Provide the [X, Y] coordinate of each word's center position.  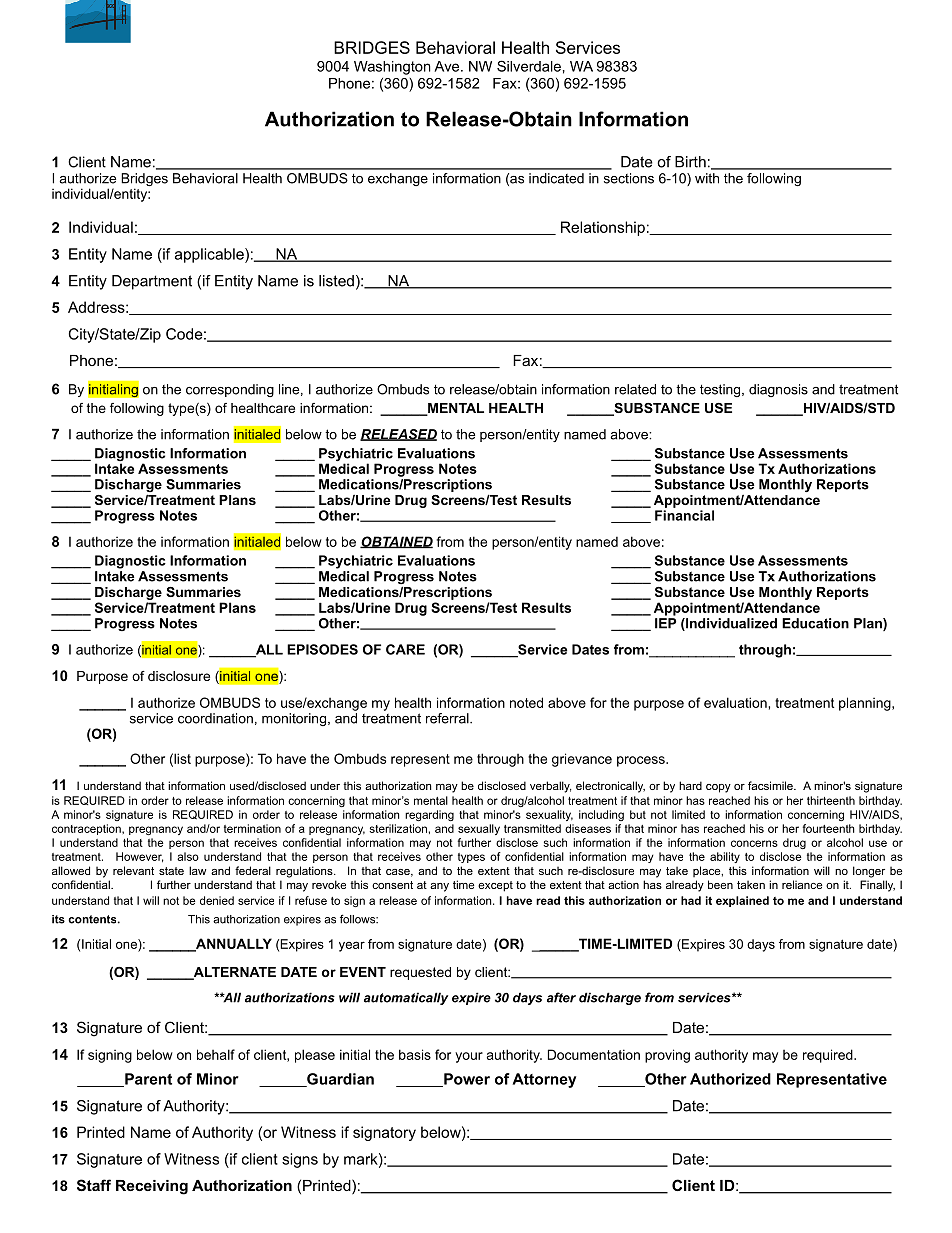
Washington [392, 68]
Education [815, 623]
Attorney [544, 1080]
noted [526, 702]
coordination [215, 718]
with [707, 178]
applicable [210, 255]
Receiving [152, 1187]
